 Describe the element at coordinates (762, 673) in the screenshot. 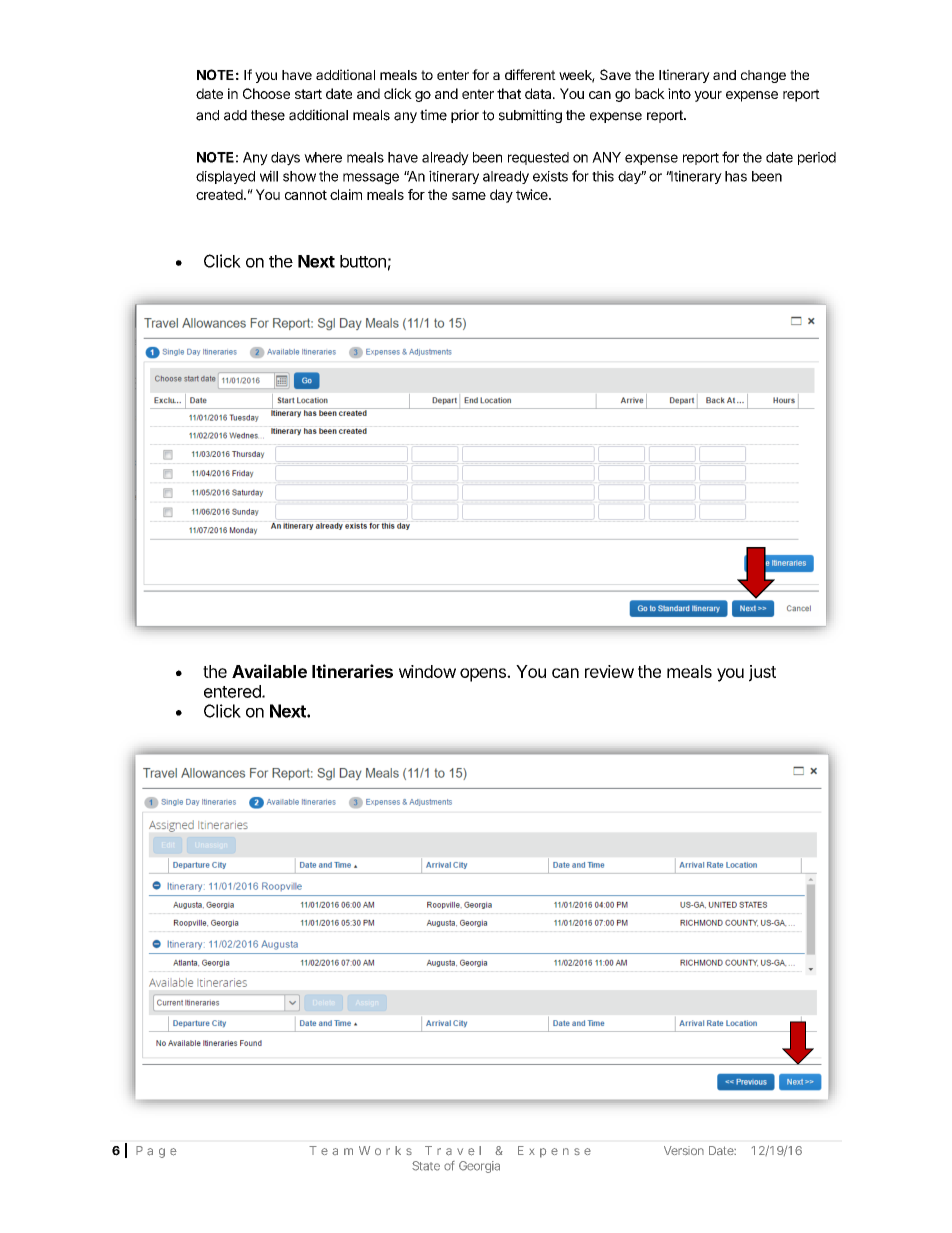

I see `just` at that location.
